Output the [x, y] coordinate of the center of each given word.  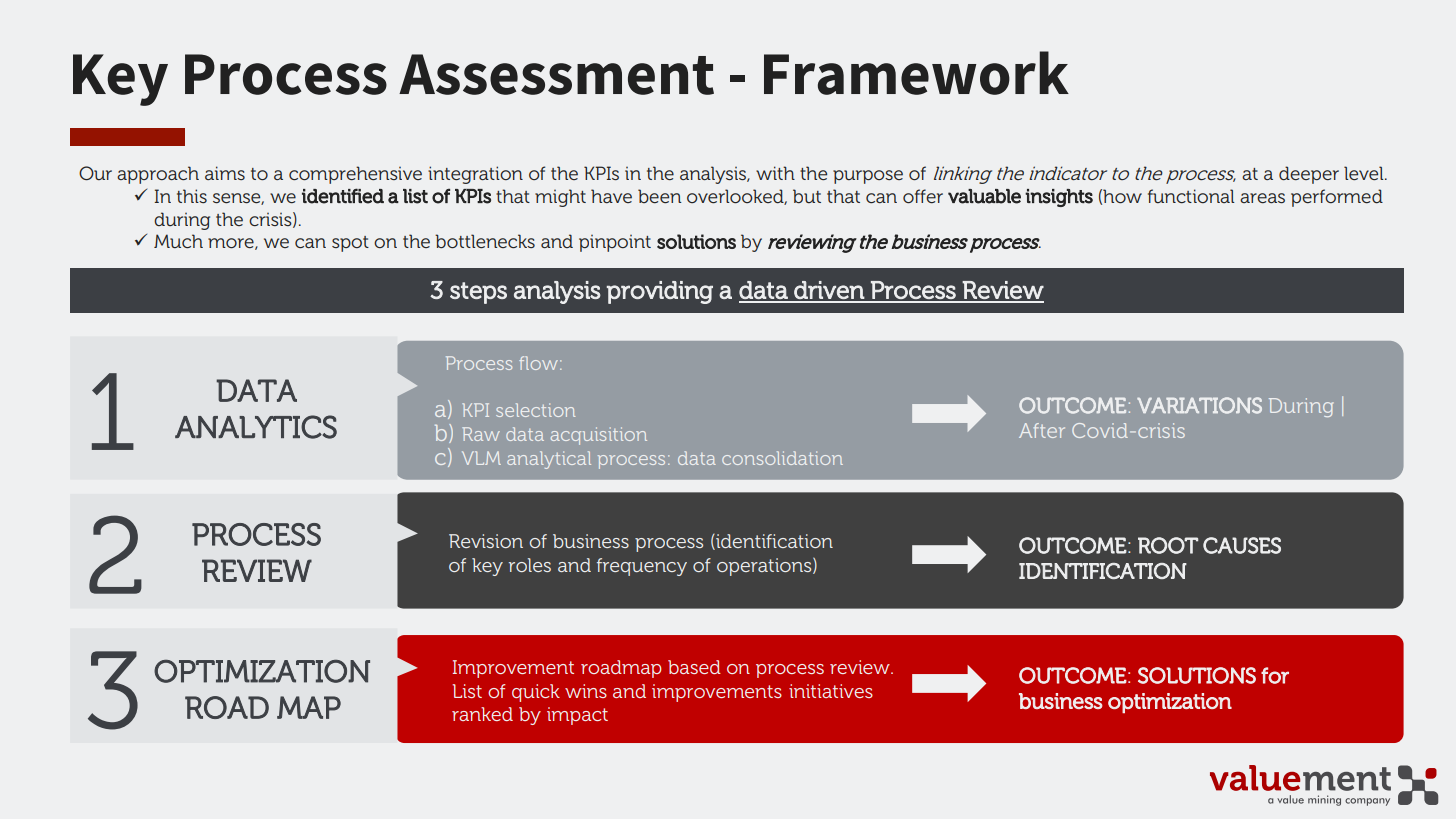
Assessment [556, 74]
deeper [1309, 175]
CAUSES [1242, 545]
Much [178, 241]
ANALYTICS [256, 427]
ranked [482, 714]
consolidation [782, 458]
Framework [916, 73]
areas [1262, 198]
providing [660, 292]
